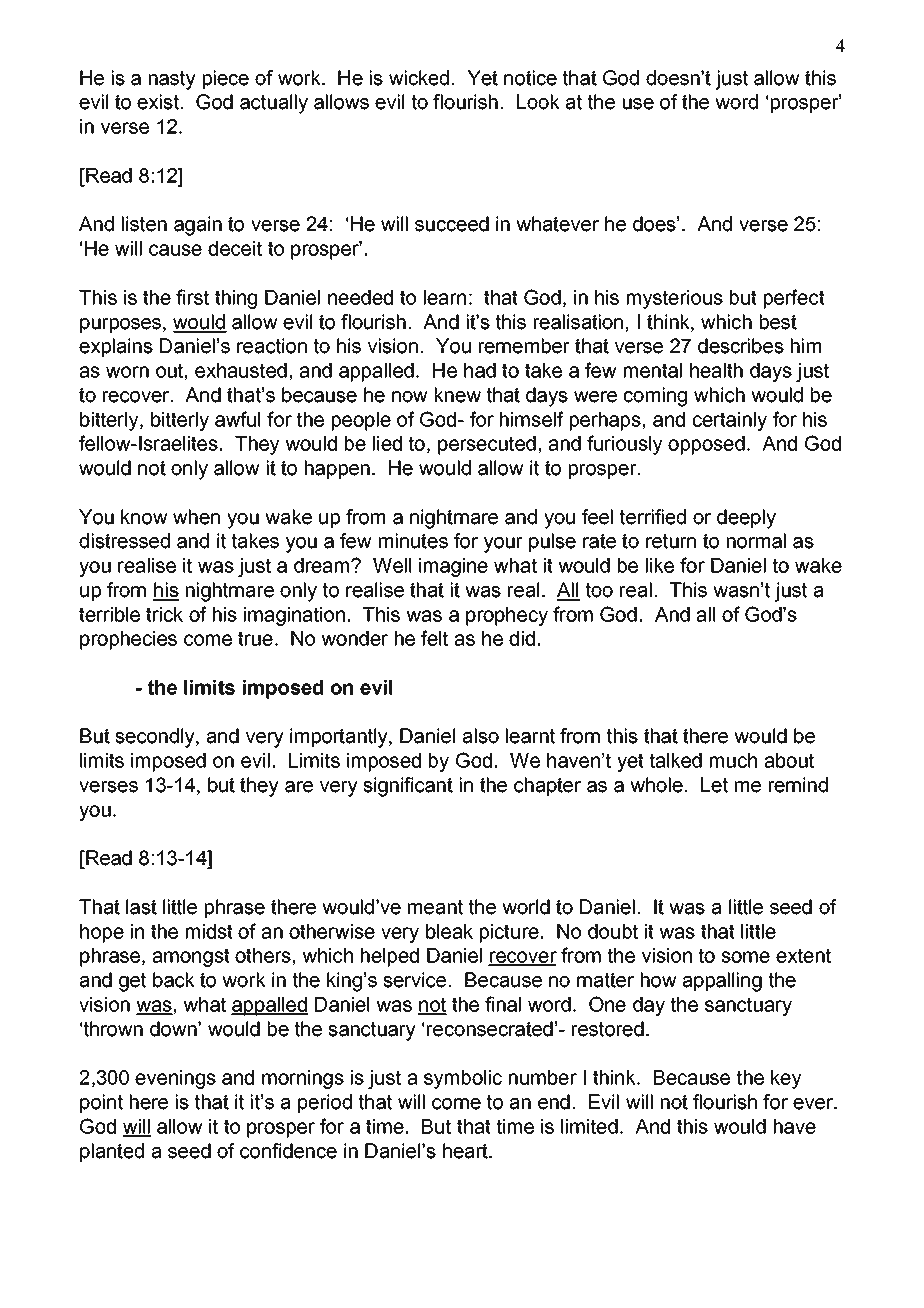 The width and height of the image is (924, 1308). What do you see at coordinates (714, 785) in the image?
I see `Let` at bounding box center [714, 785].
